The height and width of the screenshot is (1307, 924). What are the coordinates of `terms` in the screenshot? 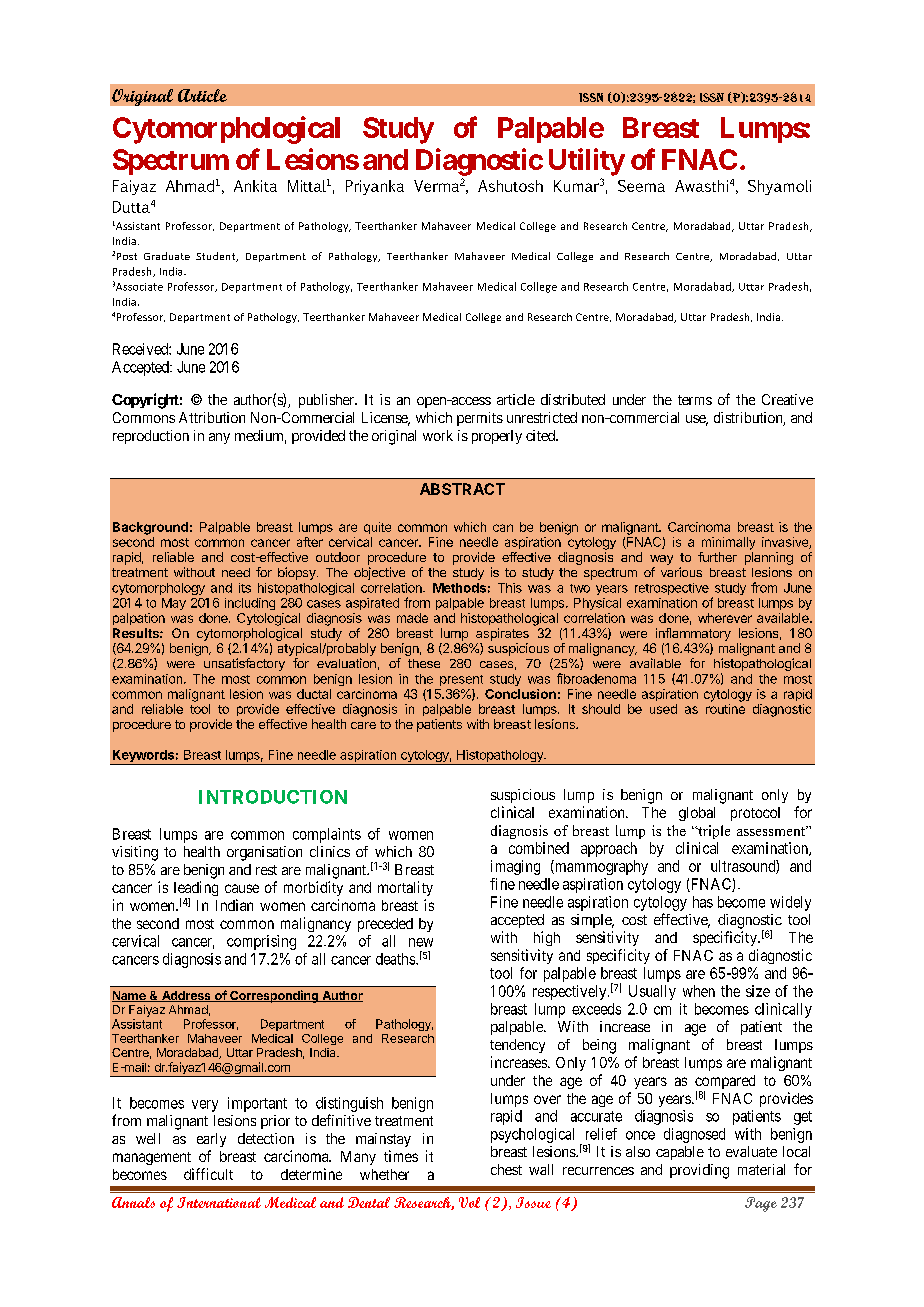 It's located at (695, 400).
